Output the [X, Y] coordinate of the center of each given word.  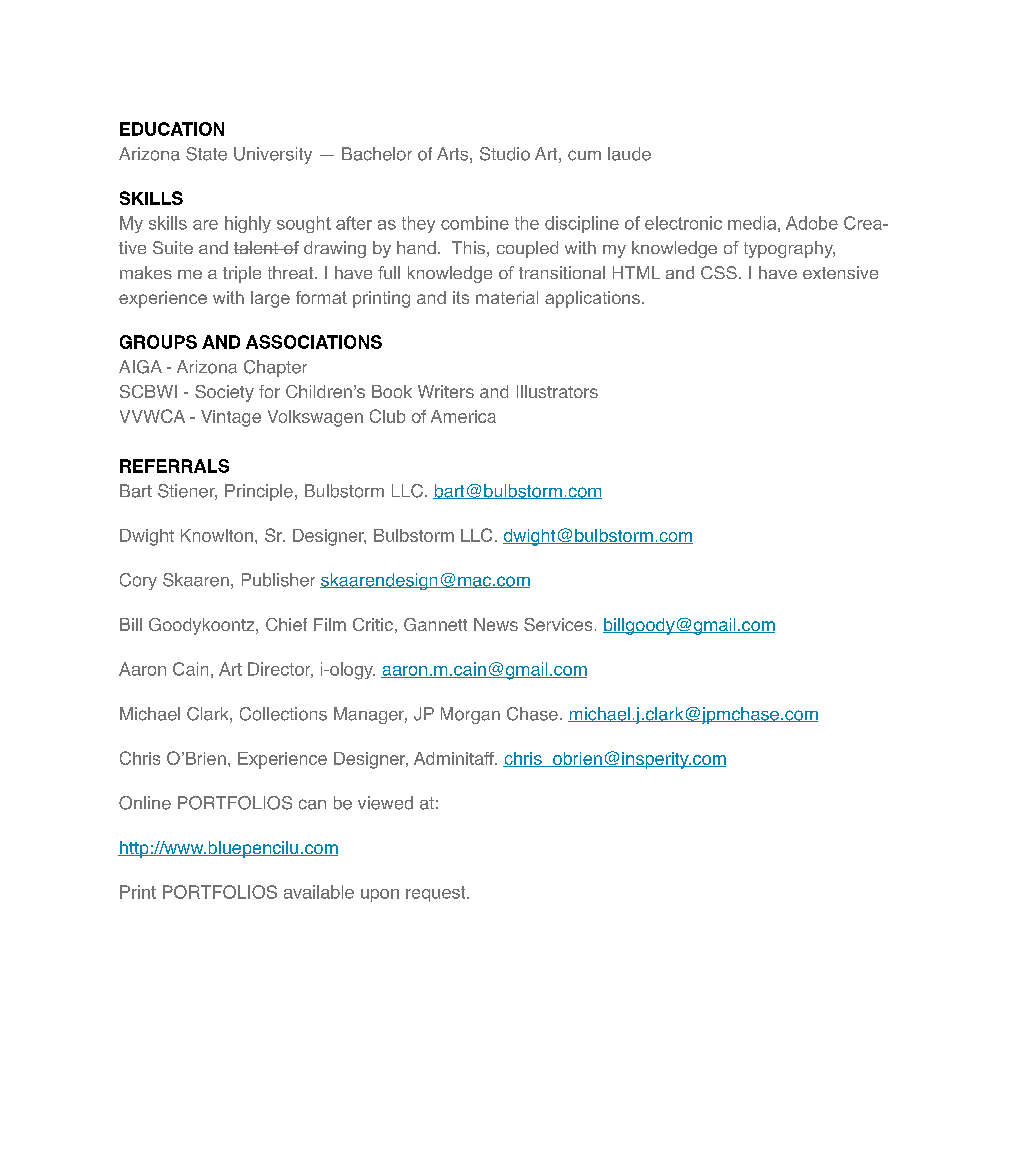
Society [224, 393]
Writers [446, 391]
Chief [286, 624]
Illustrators [557, 391]
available [319, 892]
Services [558, 624]
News [496, 624]
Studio [505, 154]
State [206, 154]
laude [629, 154]
